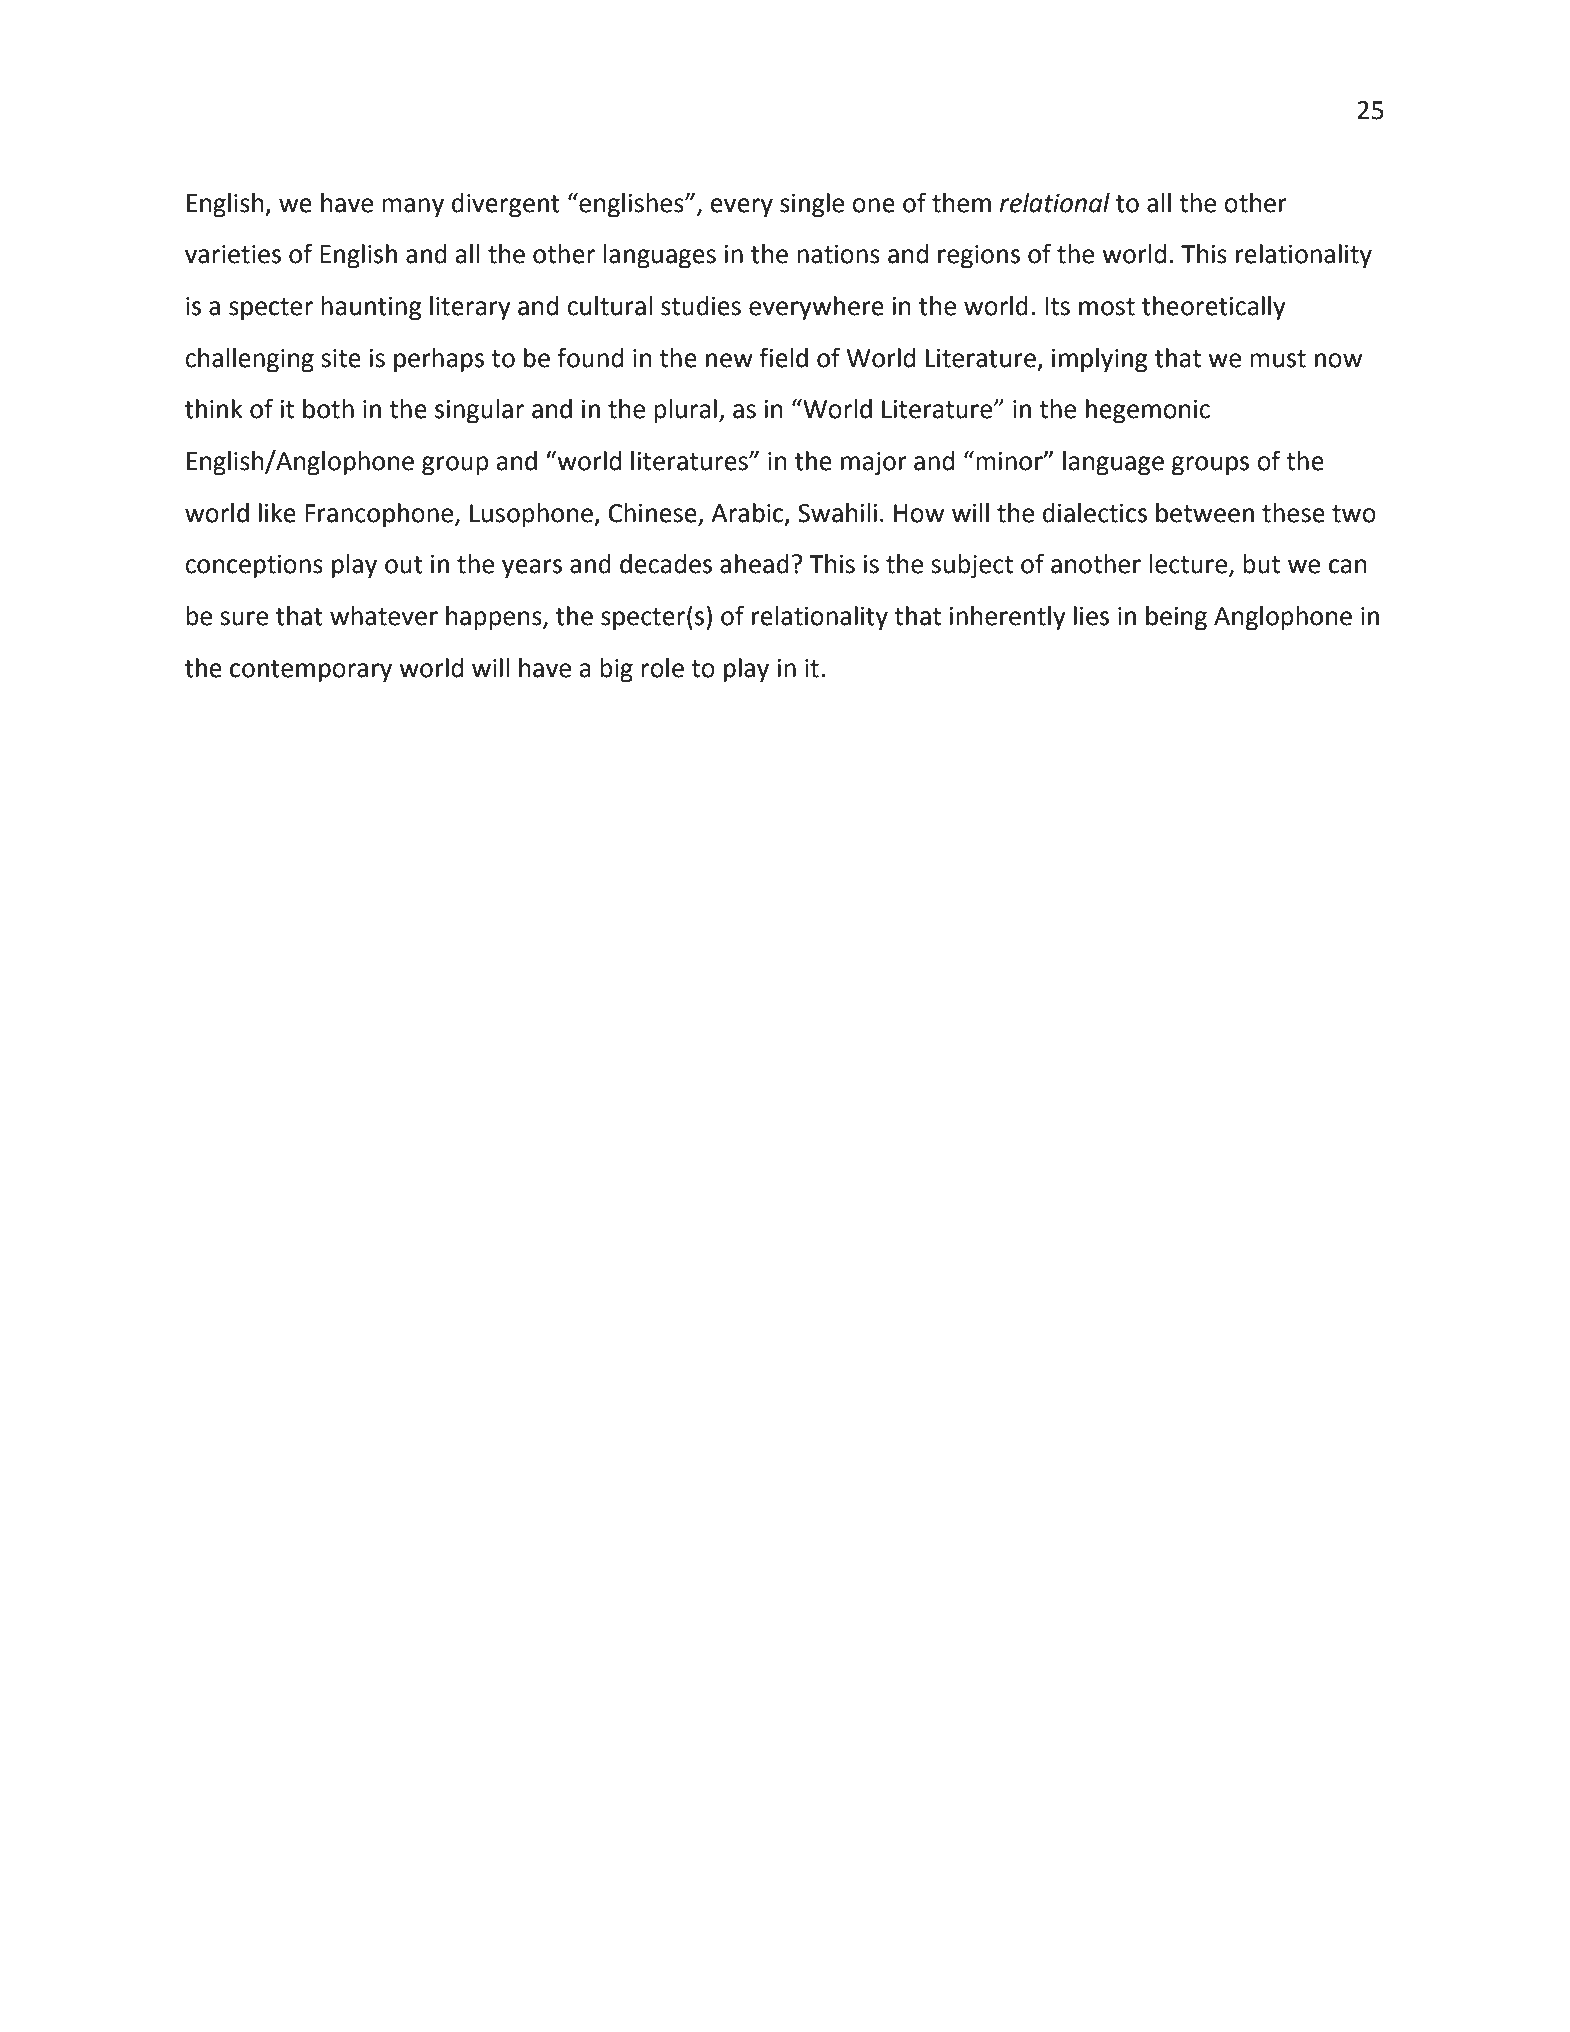  I want to click on many, so click(413, 208).
